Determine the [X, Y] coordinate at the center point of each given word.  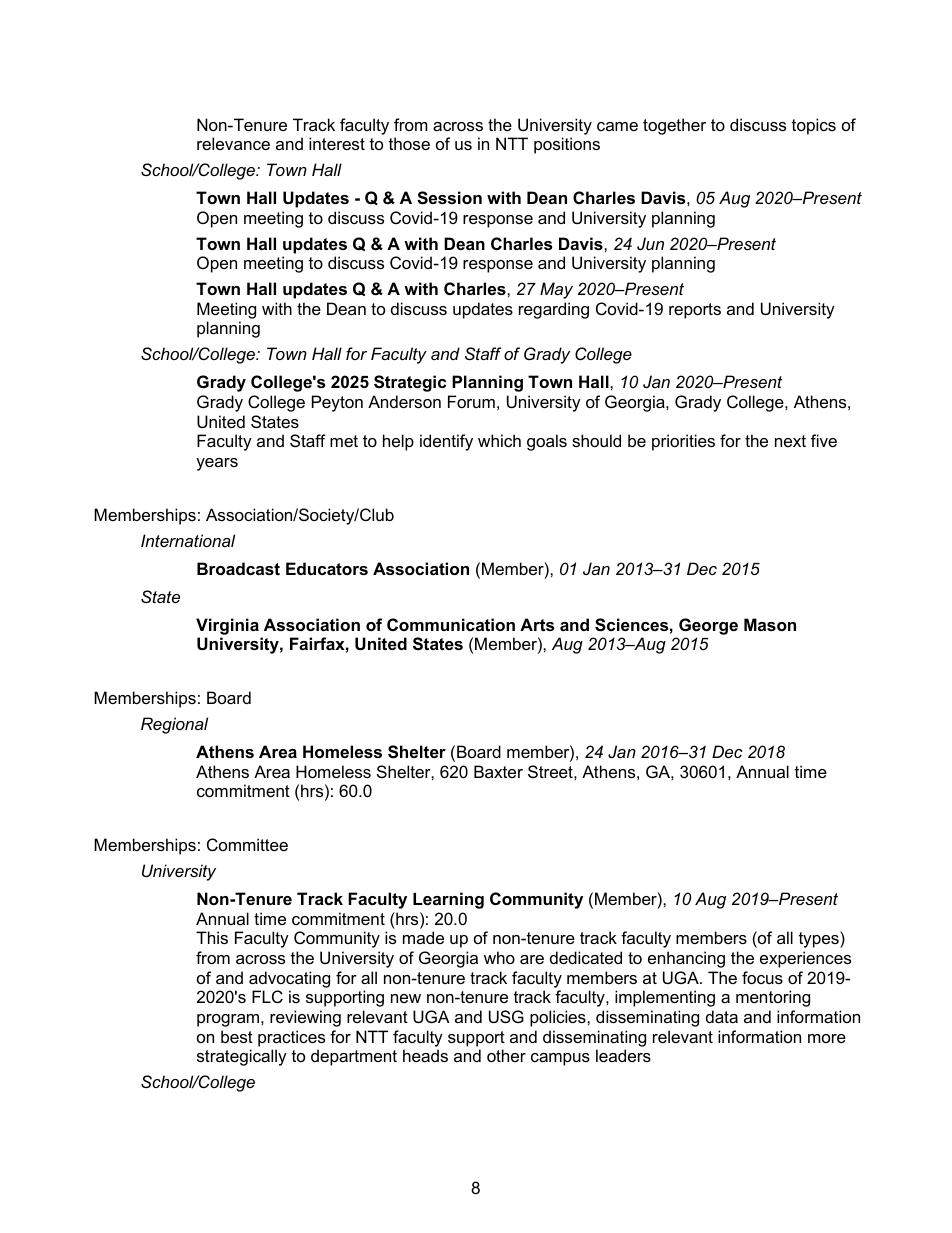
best [237, 1036]
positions [567, 145]
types [820, 939]
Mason [770, 624]
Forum [471, 401]
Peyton [337, 403]
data [722, 1016]
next [790, 441]
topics [814, 126]
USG [506, 1016]
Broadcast [238, 568]
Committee [247, 844]
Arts [537, 624]
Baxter [498, 771]
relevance [233, 143]
